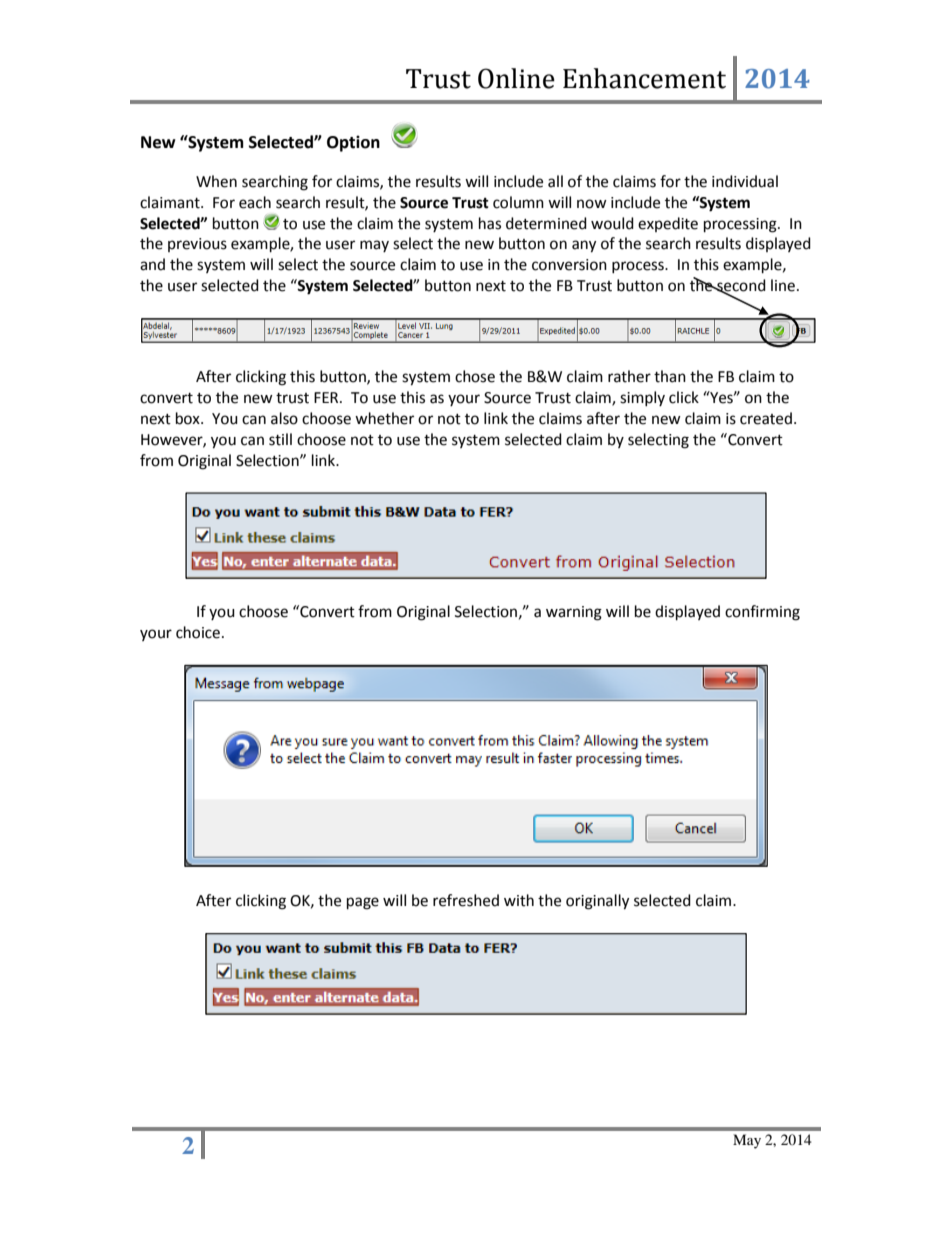 This screenshot has width=952, height=1233. What do you see at coordinates (280, 439) in the screenshot?
I see `still` at bounding box center [280, 439].
